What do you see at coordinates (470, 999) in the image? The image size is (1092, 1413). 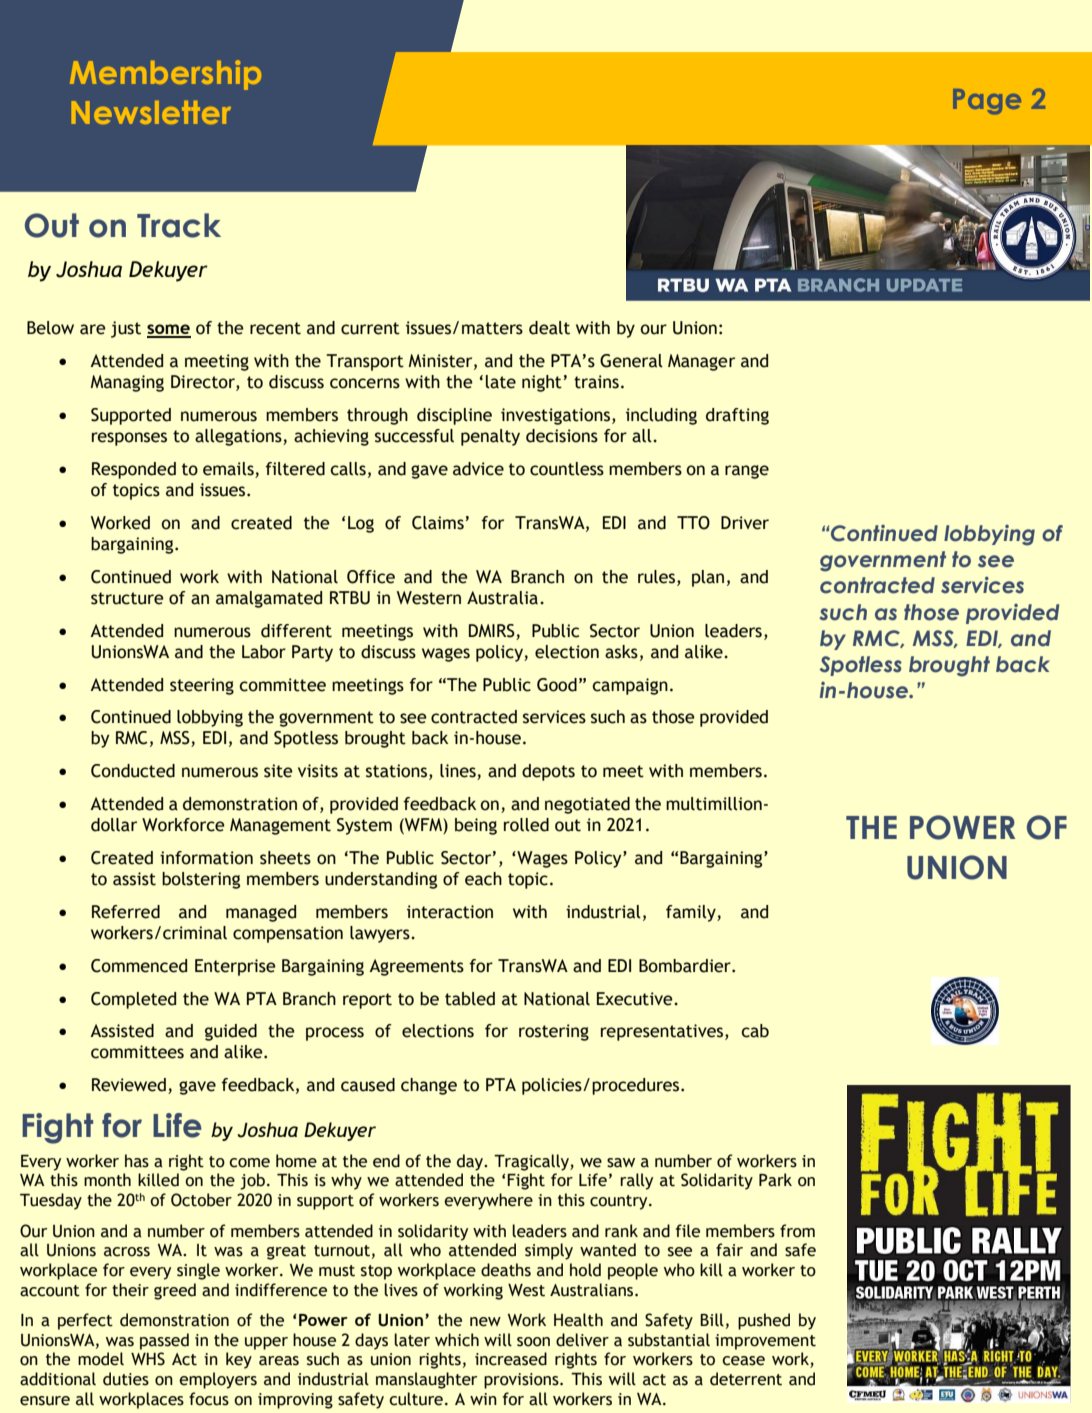 I see `tabled` at bounding box center [470, 999].
